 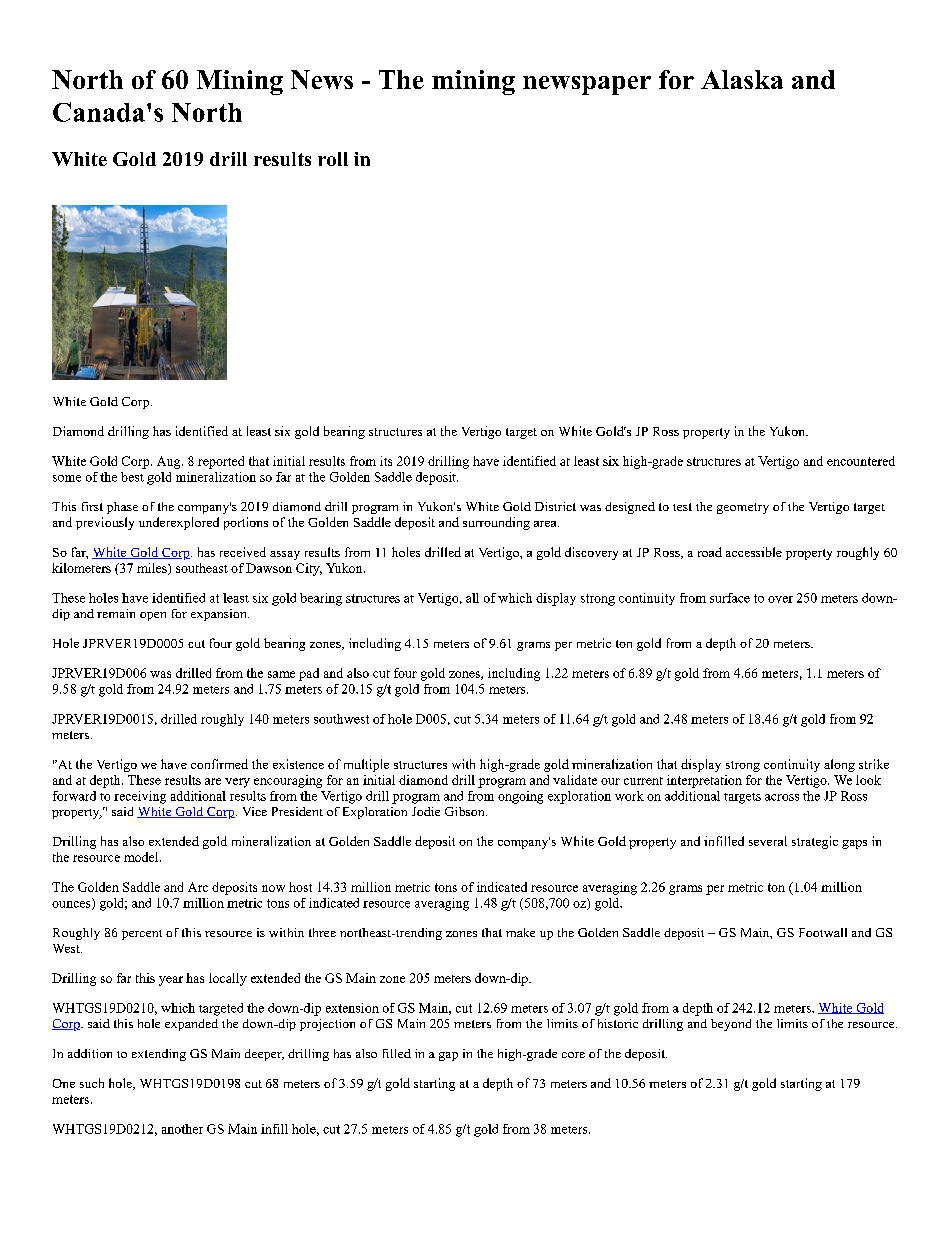 I want to click on open, so click(x=153, y=616).
